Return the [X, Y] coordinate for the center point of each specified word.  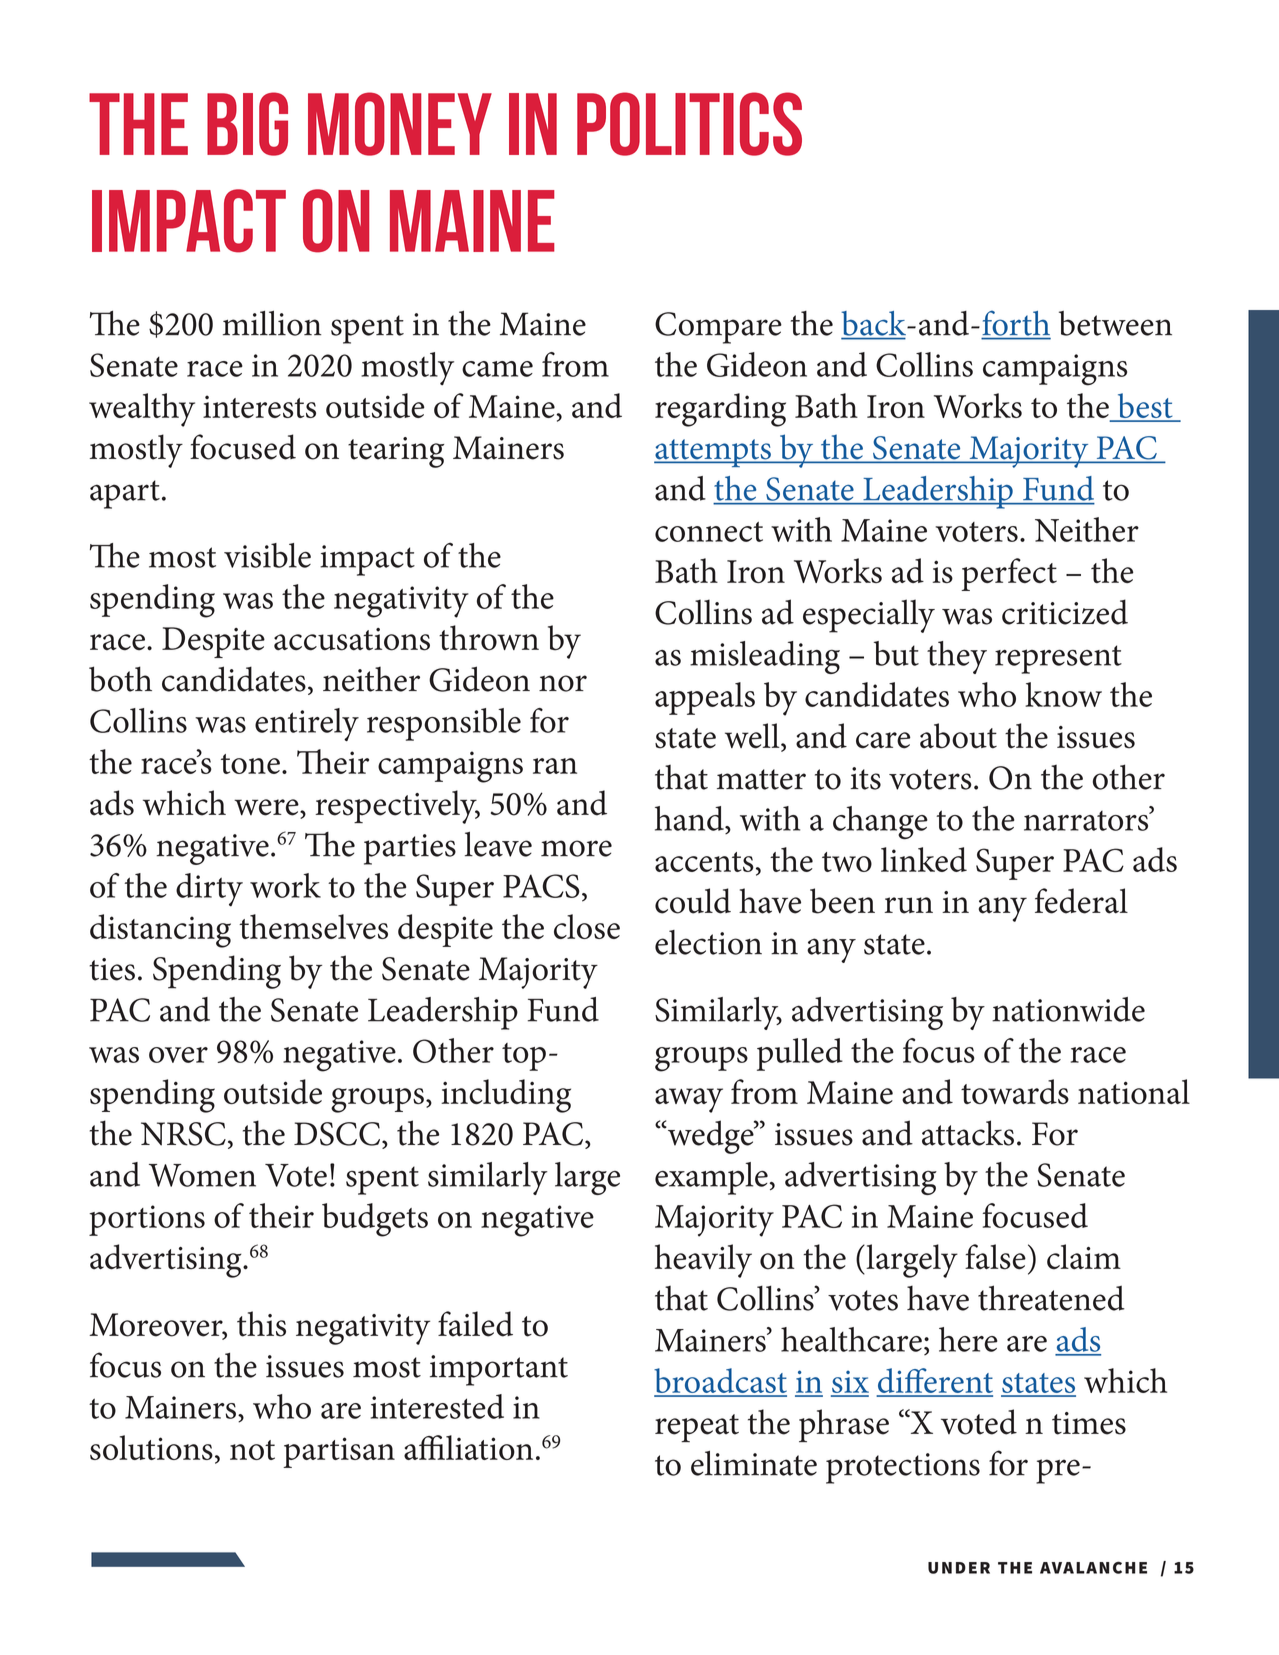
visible [267, 555]
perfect [1009, 574]
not [252, 1450]
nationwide [1068, 1009]
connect [709, 532]
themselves [313, 926]
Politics [689, 124]
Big [247, 124]
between [1115, 323]
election [708, 942]
